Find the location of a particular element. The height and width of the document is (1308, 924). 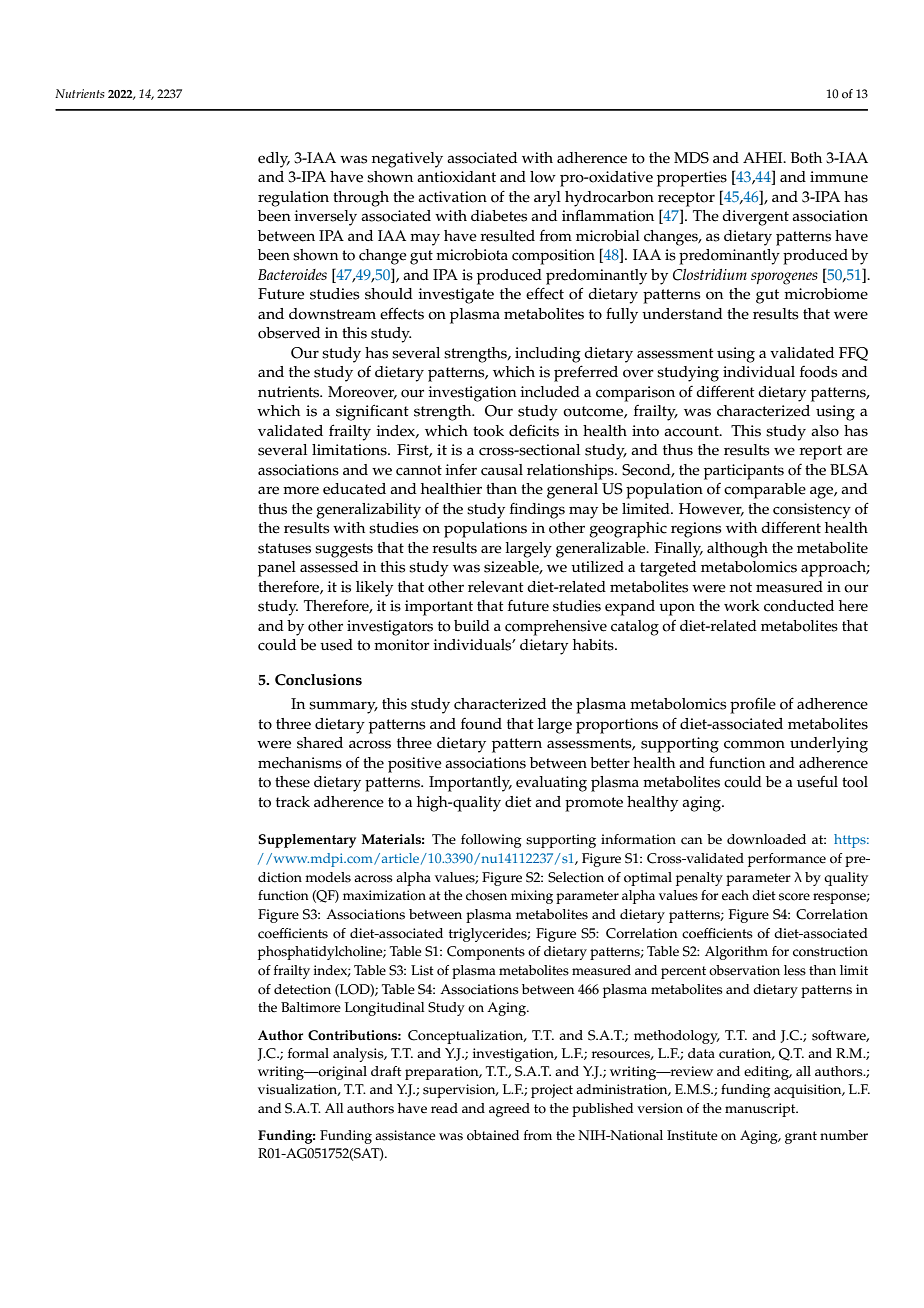

through is located at coordinates (361, 199).
